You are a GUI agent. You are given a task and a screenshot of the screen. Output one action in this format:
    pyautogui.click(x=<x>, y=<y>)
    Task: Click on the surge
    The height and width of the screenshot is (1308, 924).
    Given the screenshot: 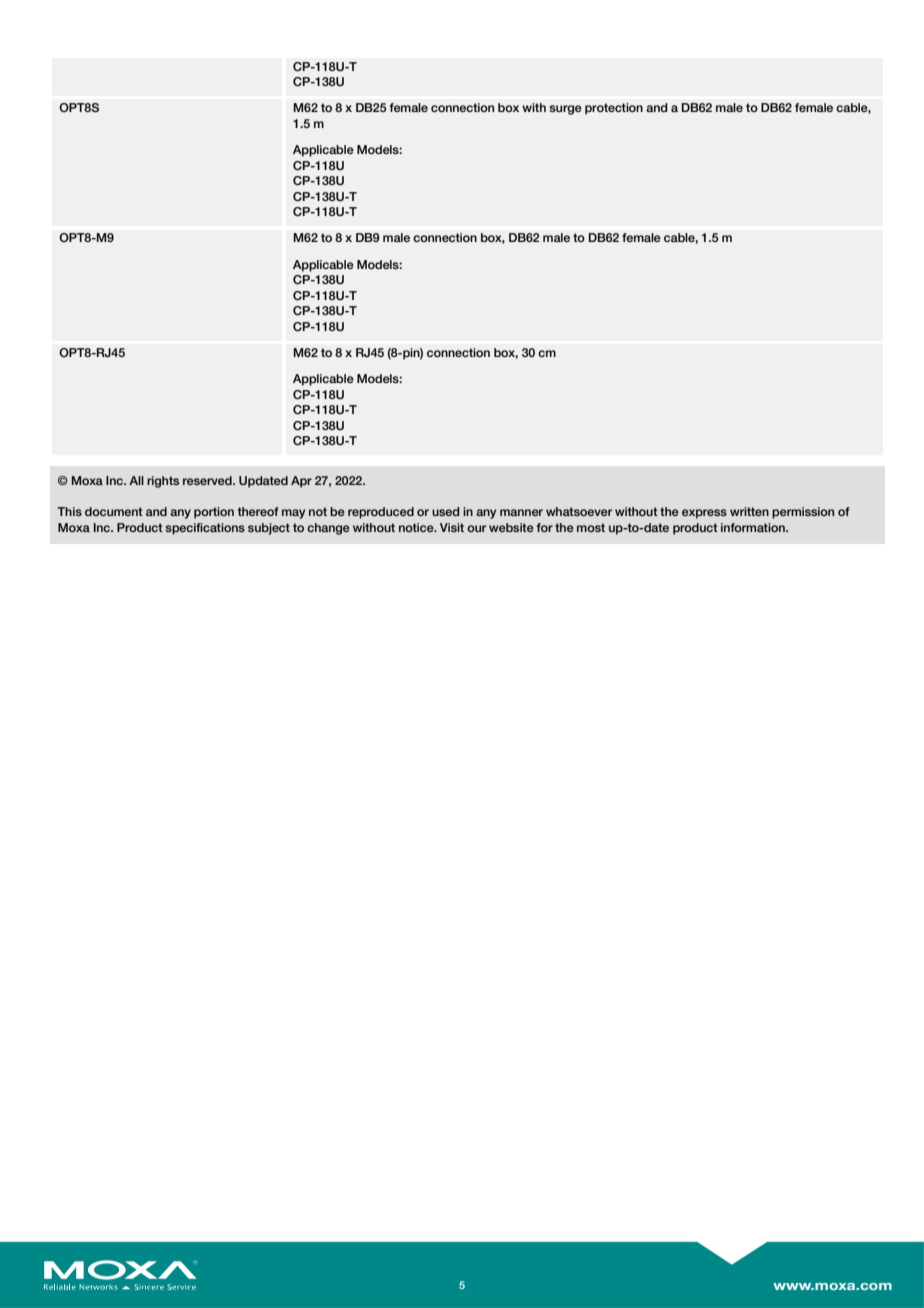 What is the action you would take?
    pyautogui.click(x=565, y=110)
